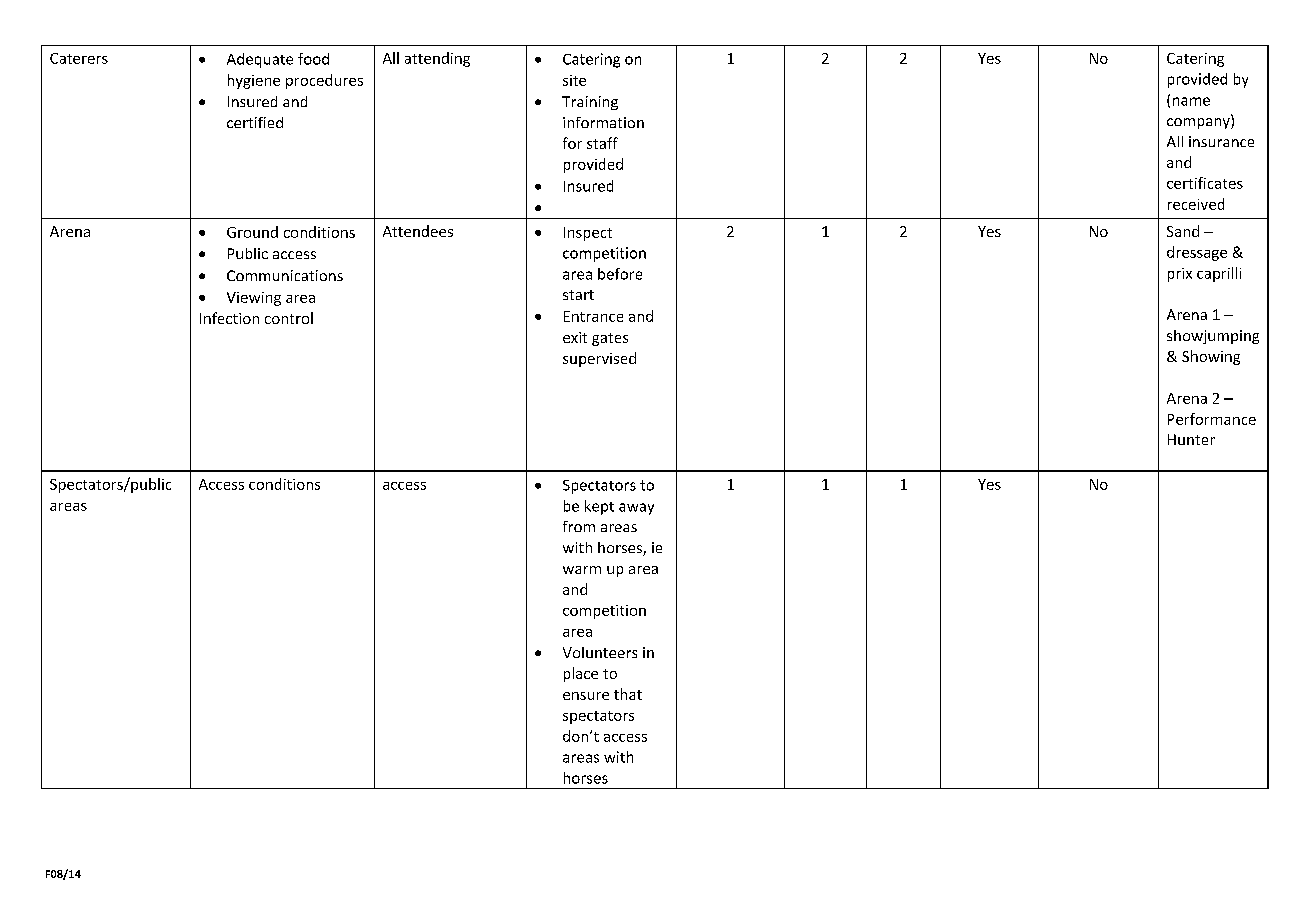 The image size is (1308, 924). What do you see at coordinates (599, 507) in the document?
I see `kept` at bounding box center [599, 507].
